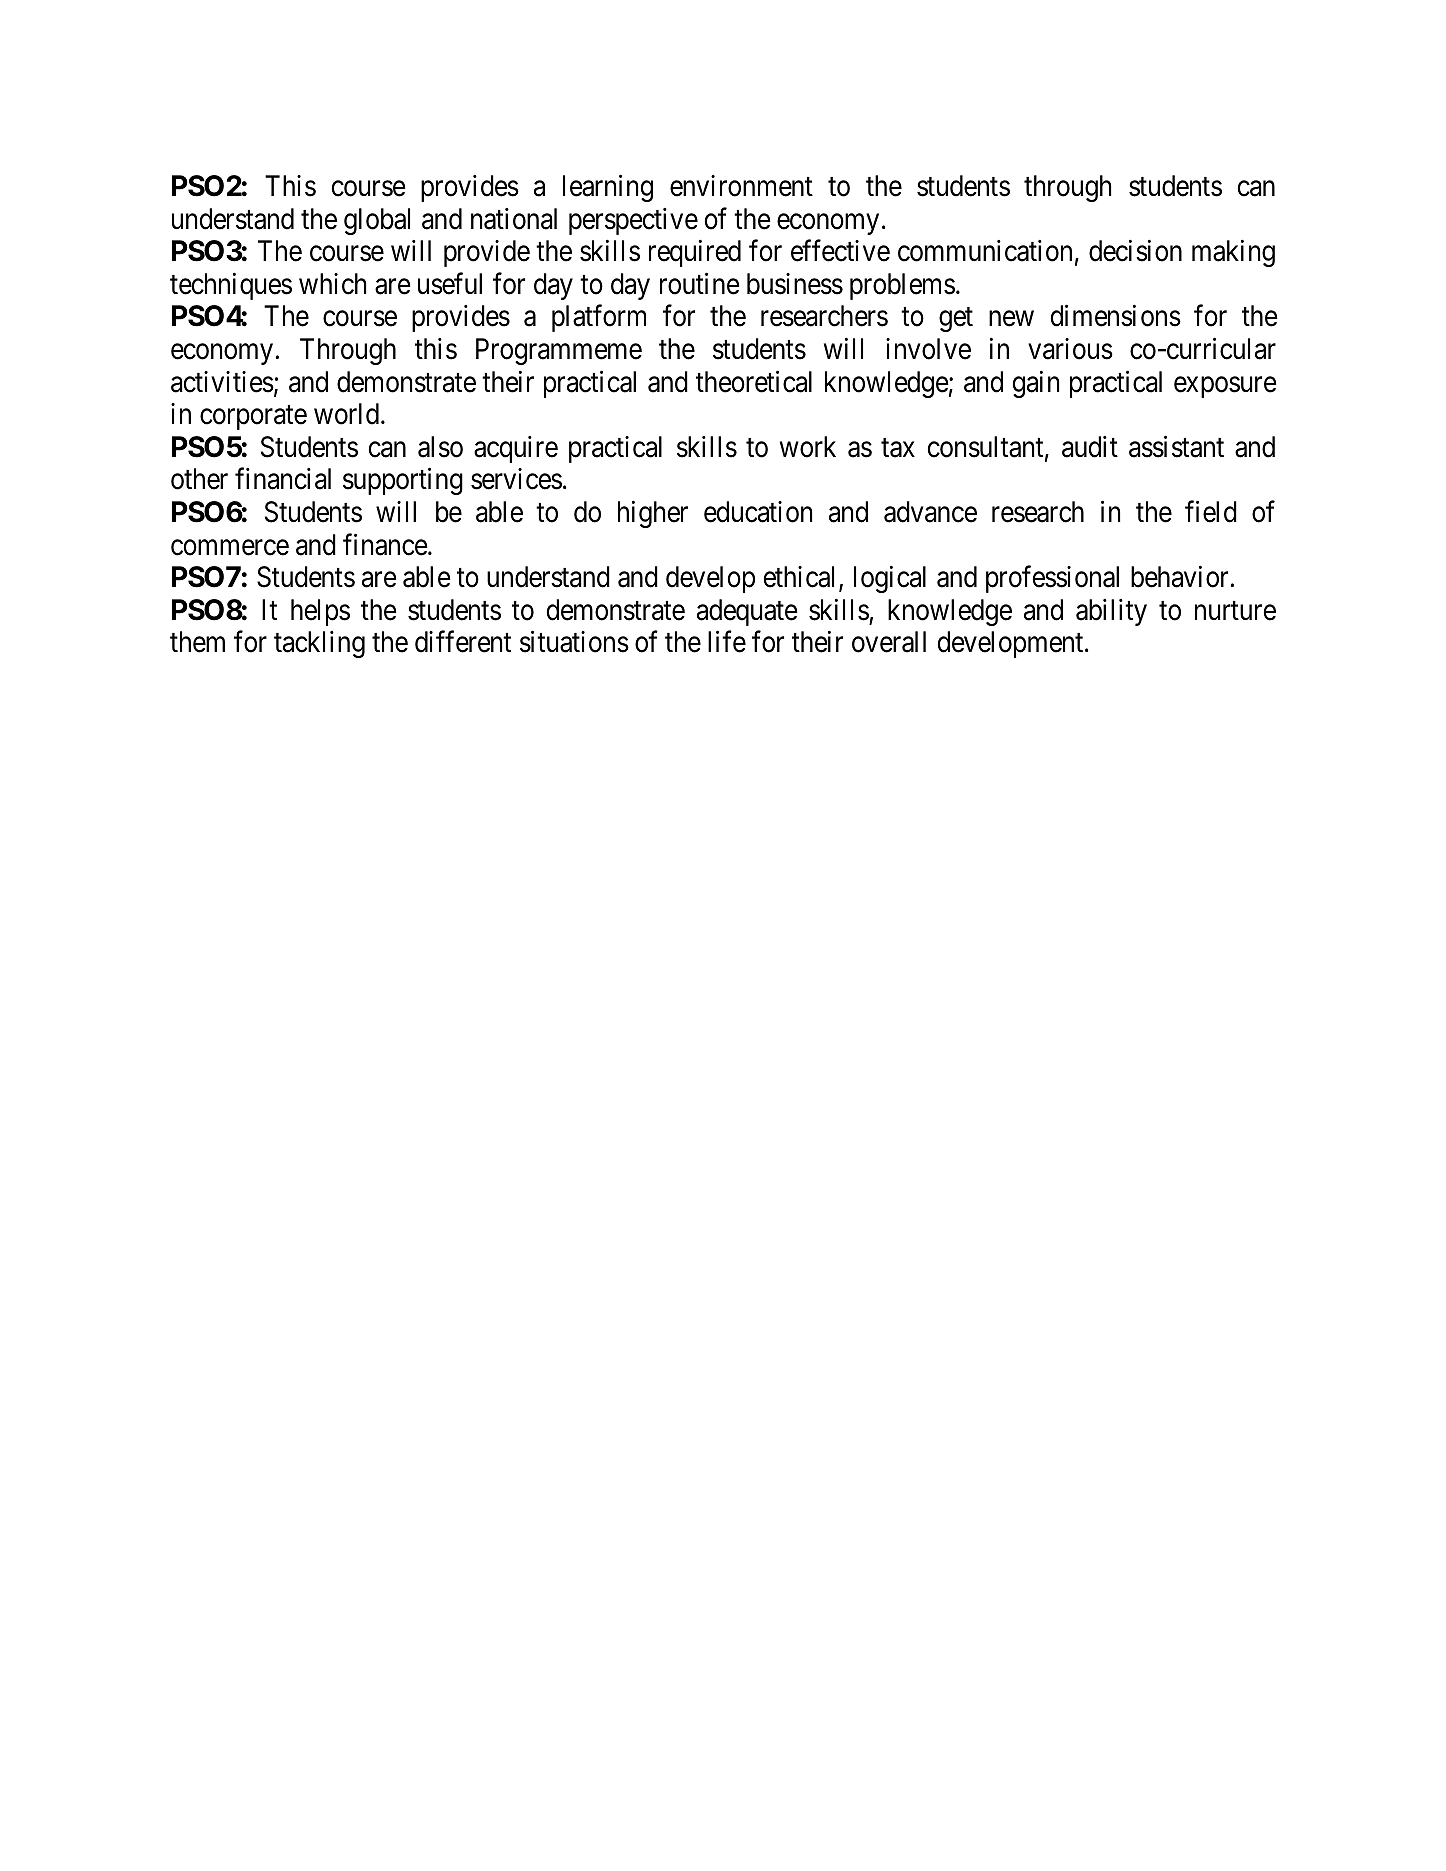 Image resolution: width=1446 pixels, height=1871 pixels. I want to click on theoretical, so click(754, 381).
